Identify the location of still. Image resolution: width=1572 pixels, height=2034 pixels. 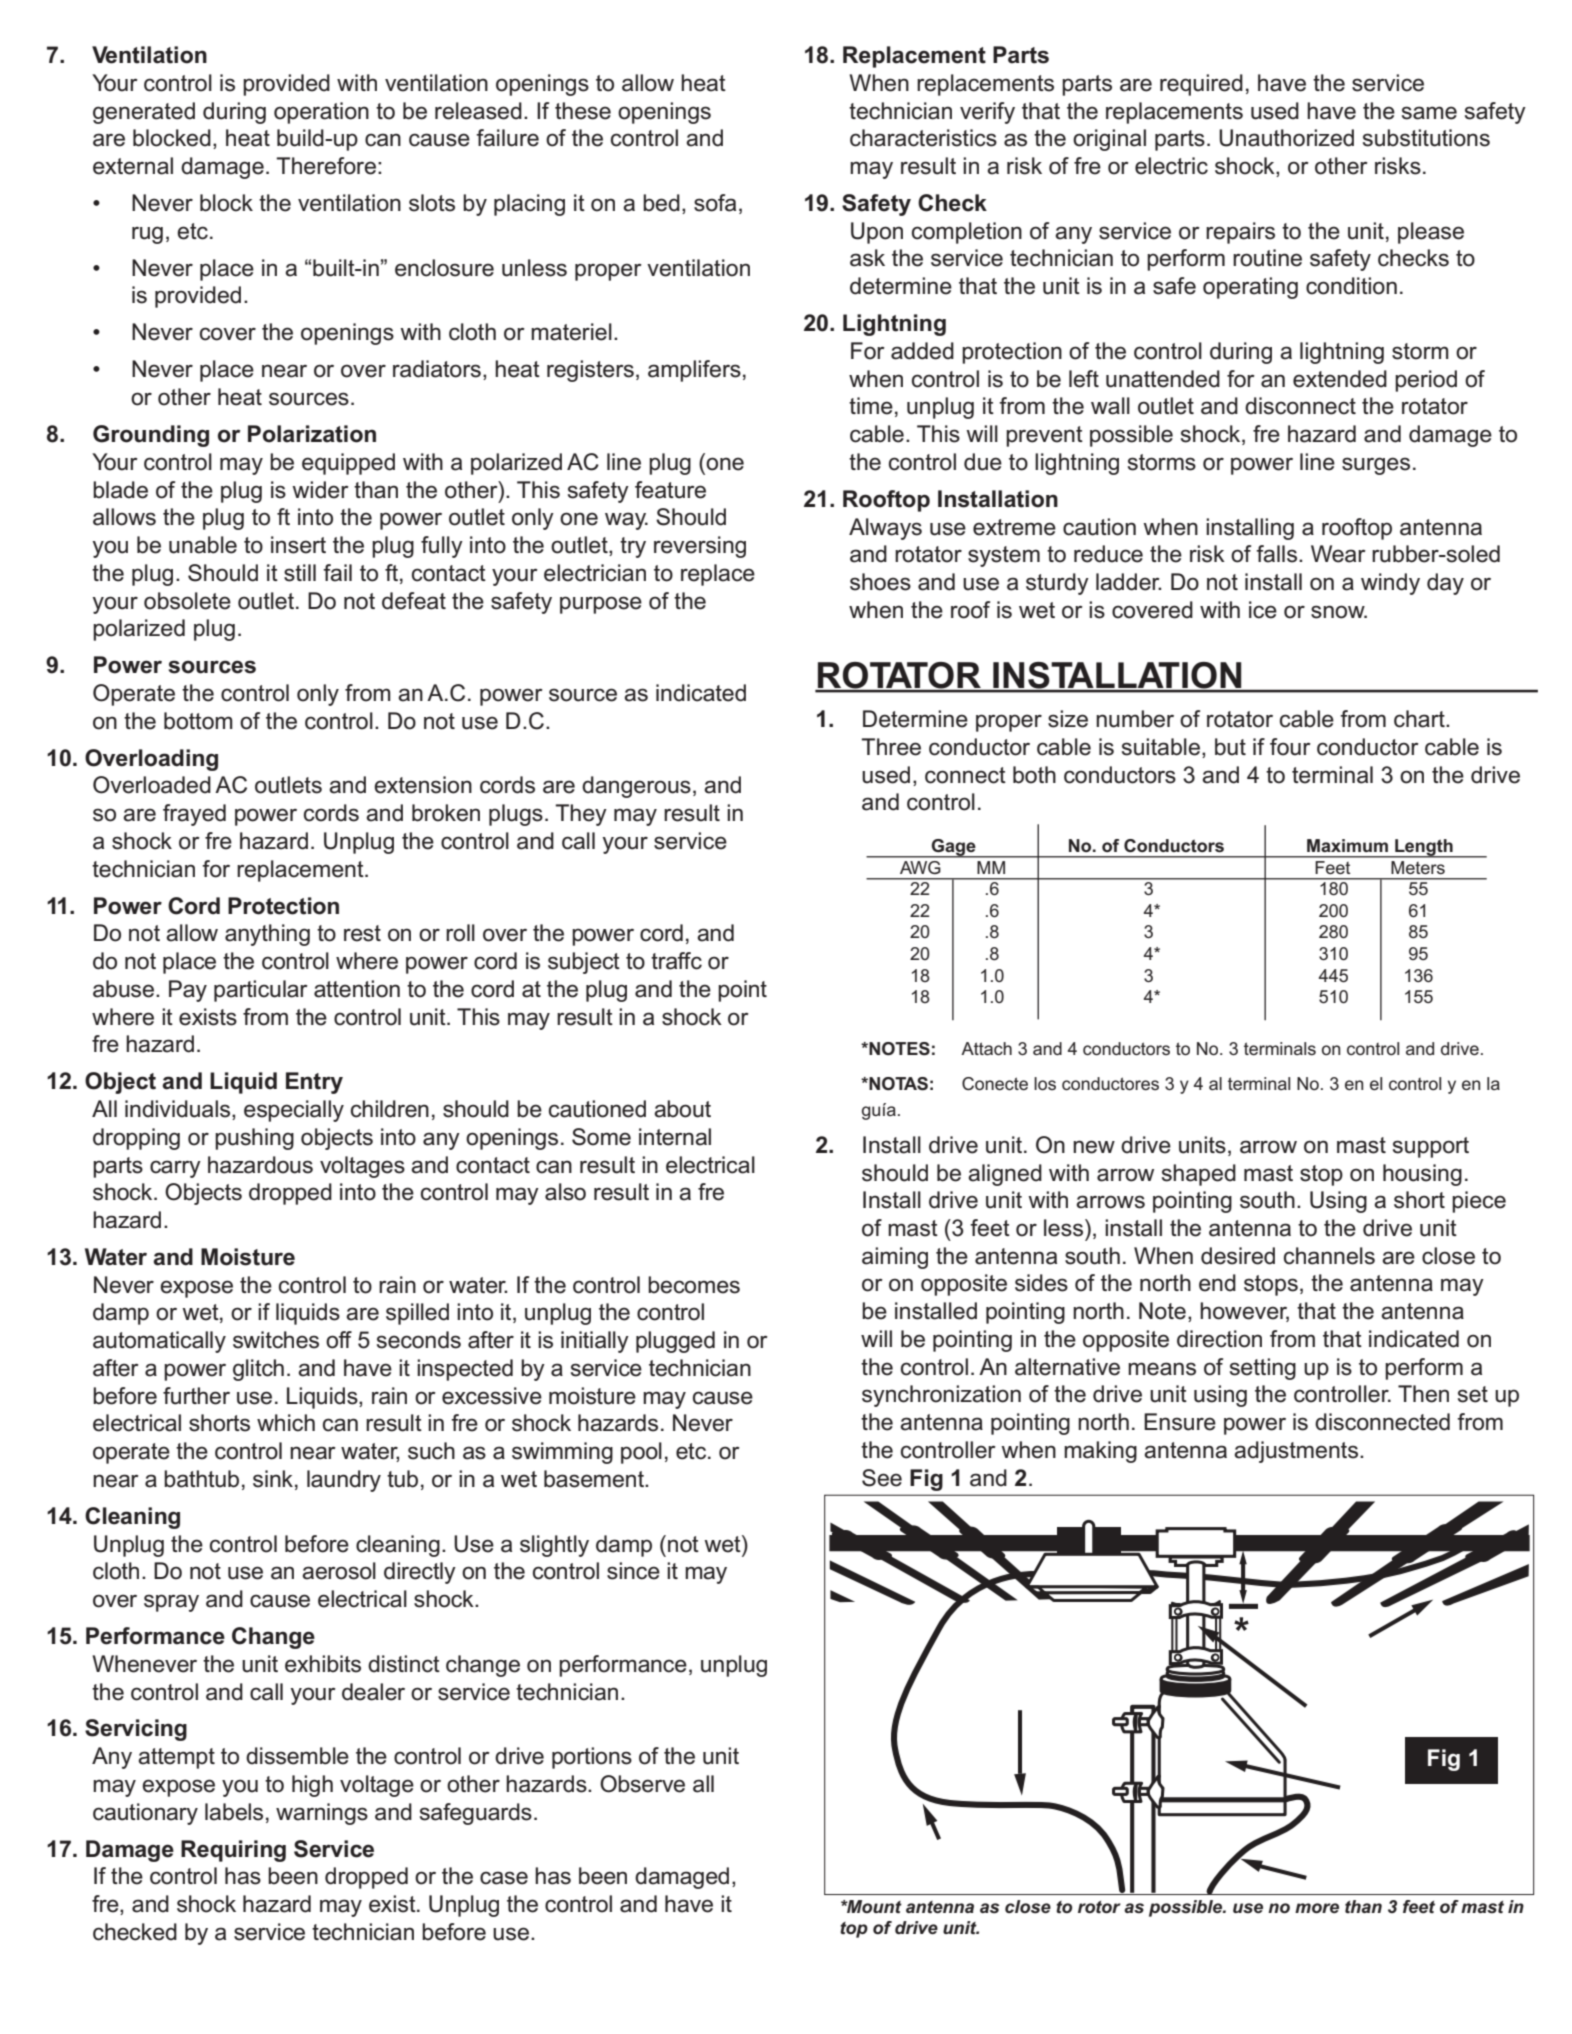
(300, 573).
